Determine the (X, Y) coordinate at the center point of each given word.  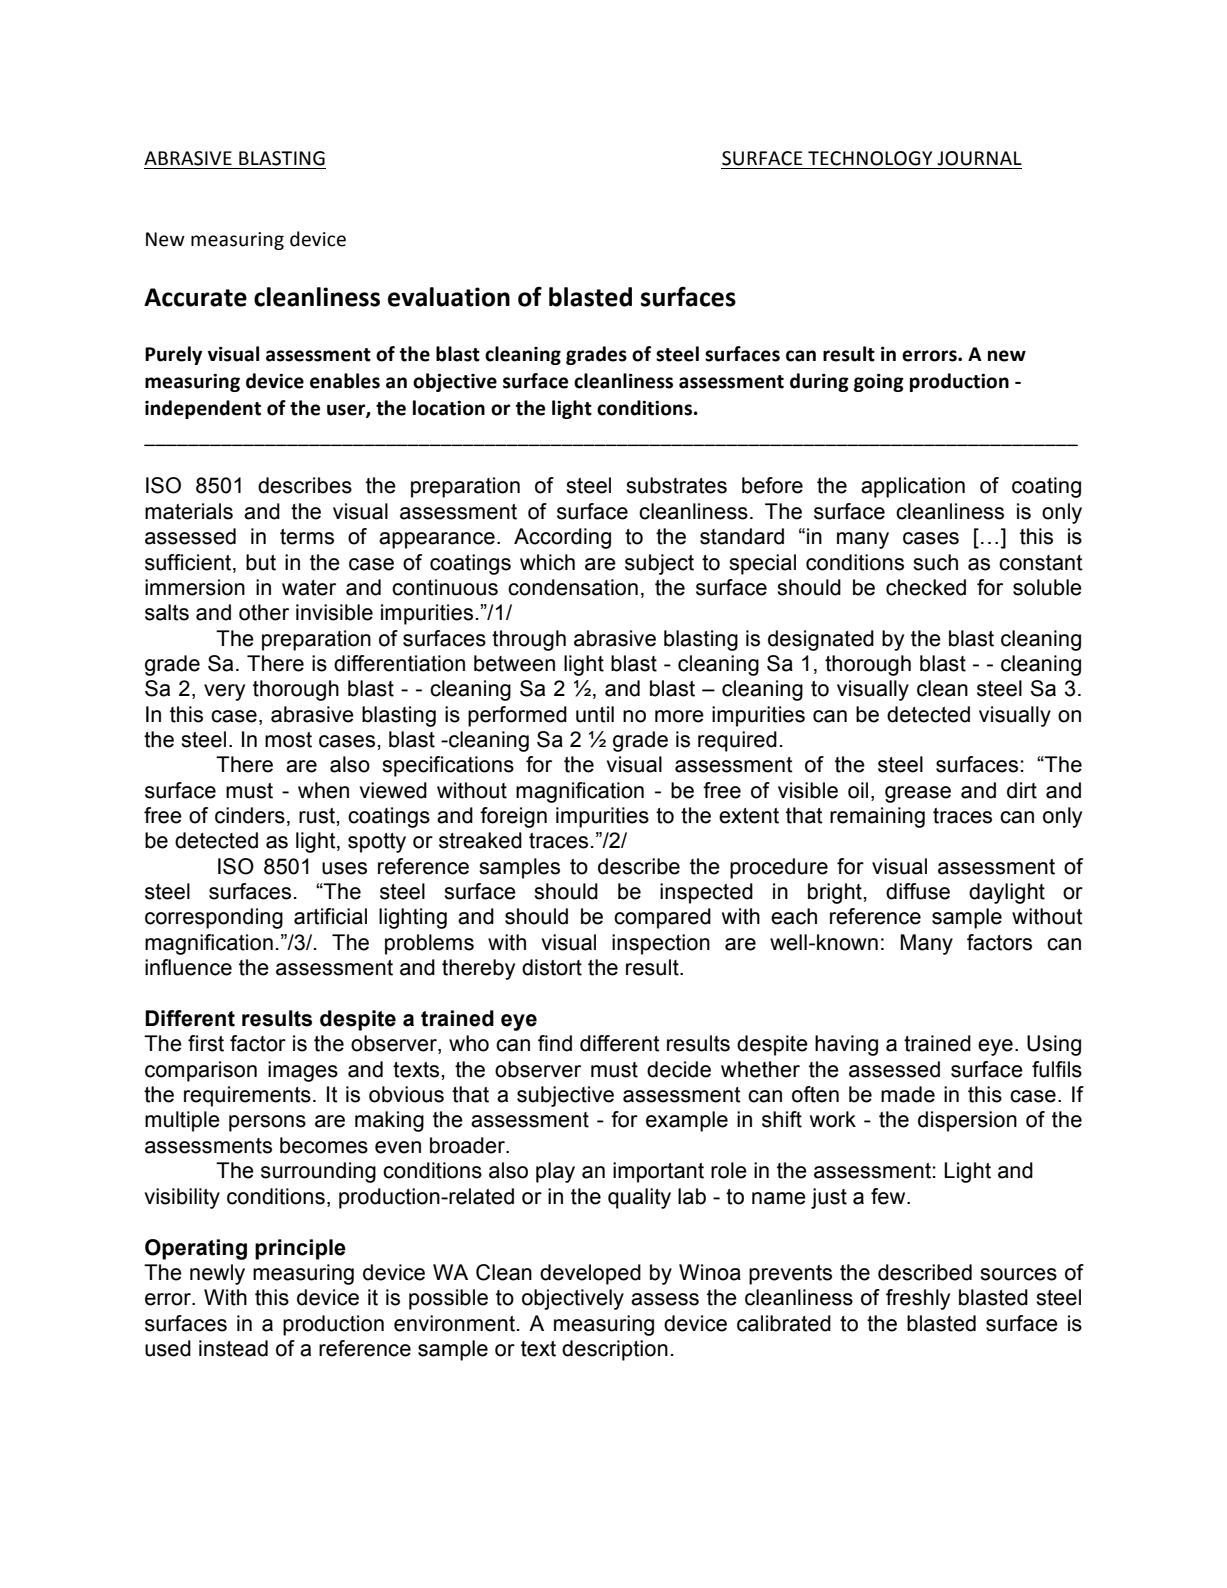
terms (307, 537)
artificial (330, 916)
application (913, 487)
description (615, 1350)
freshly (918, 1299)
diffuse (918, 891)
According (562, 538)
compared (662, 918)
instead (233, 1348)
